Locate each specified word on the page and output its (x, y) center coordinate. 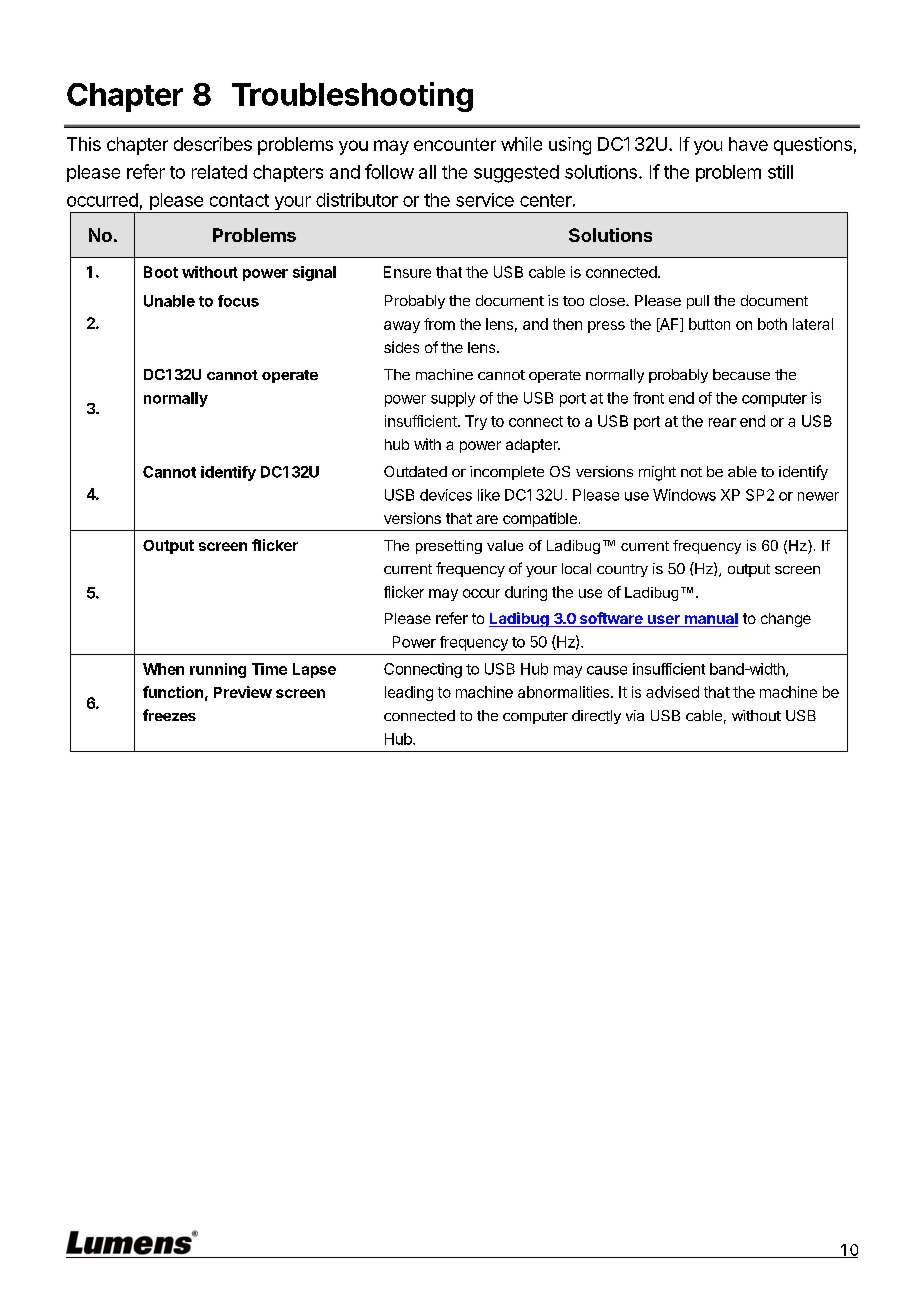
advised (672, 692)
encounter (455, 144)
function (173, 692)
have (748, 144)
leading (409, 693)
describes (213, 144)
